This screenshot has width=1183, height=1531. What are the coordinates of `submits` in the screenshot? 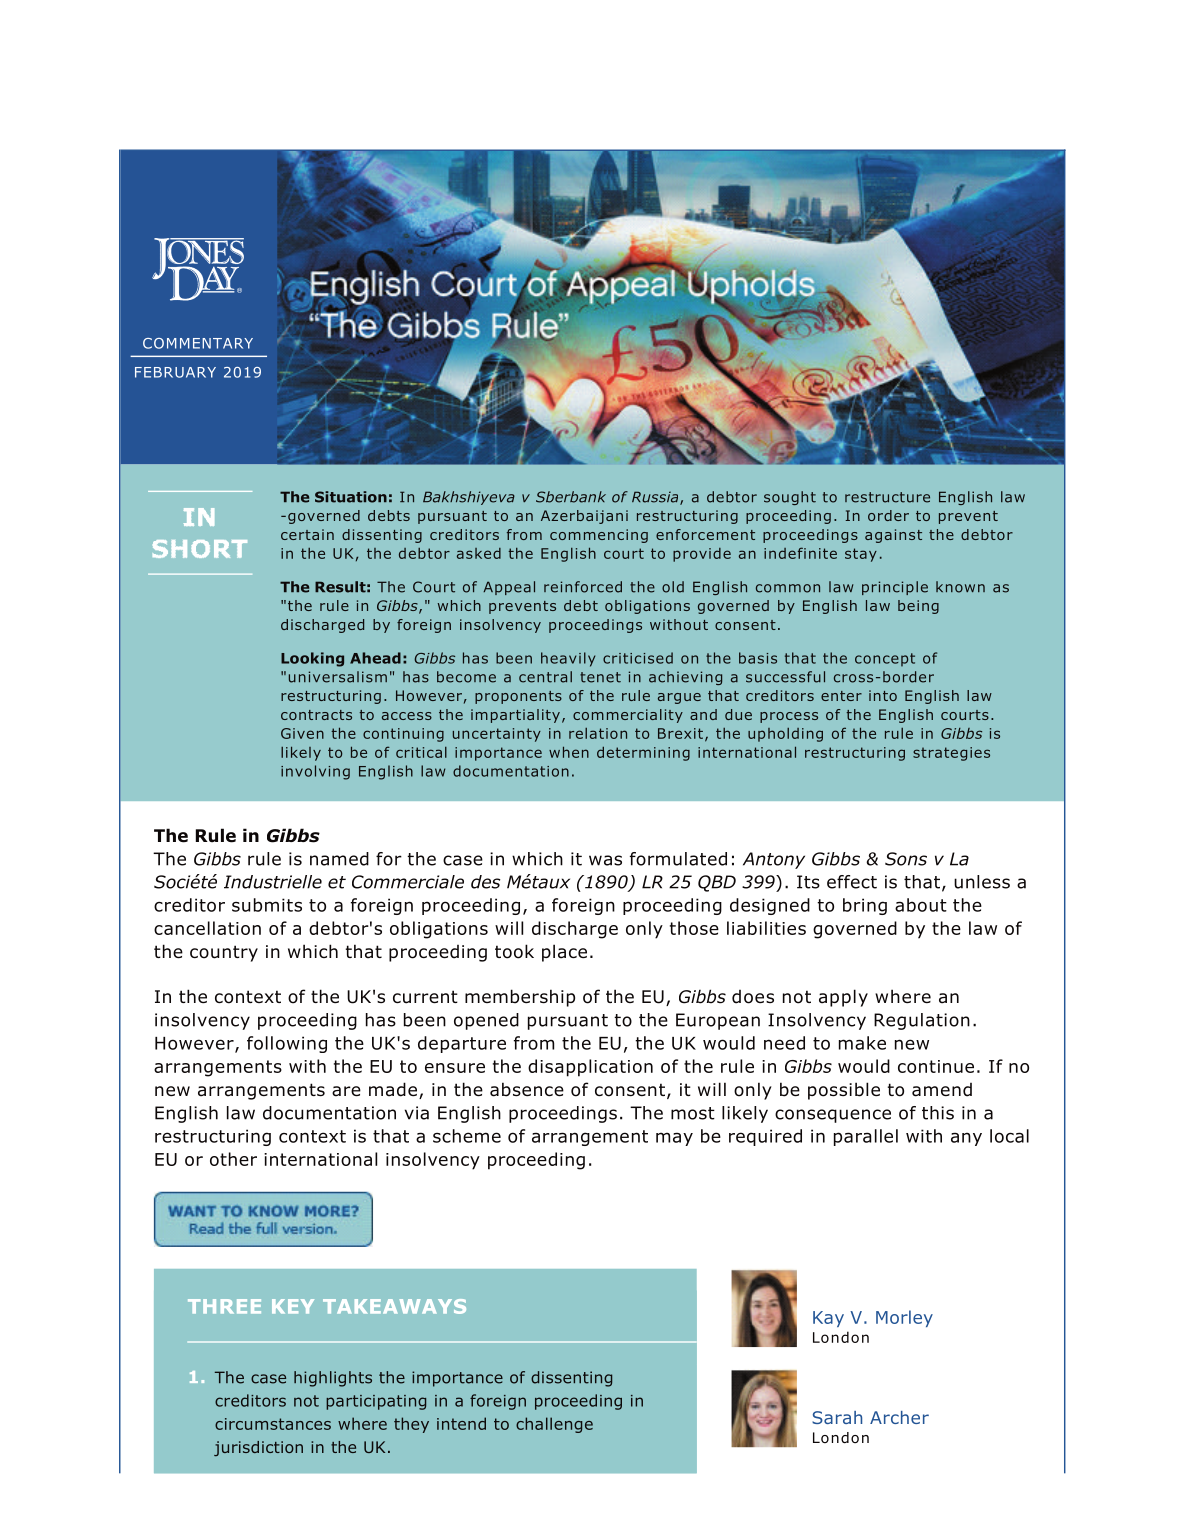 It's located at (267, 905).
